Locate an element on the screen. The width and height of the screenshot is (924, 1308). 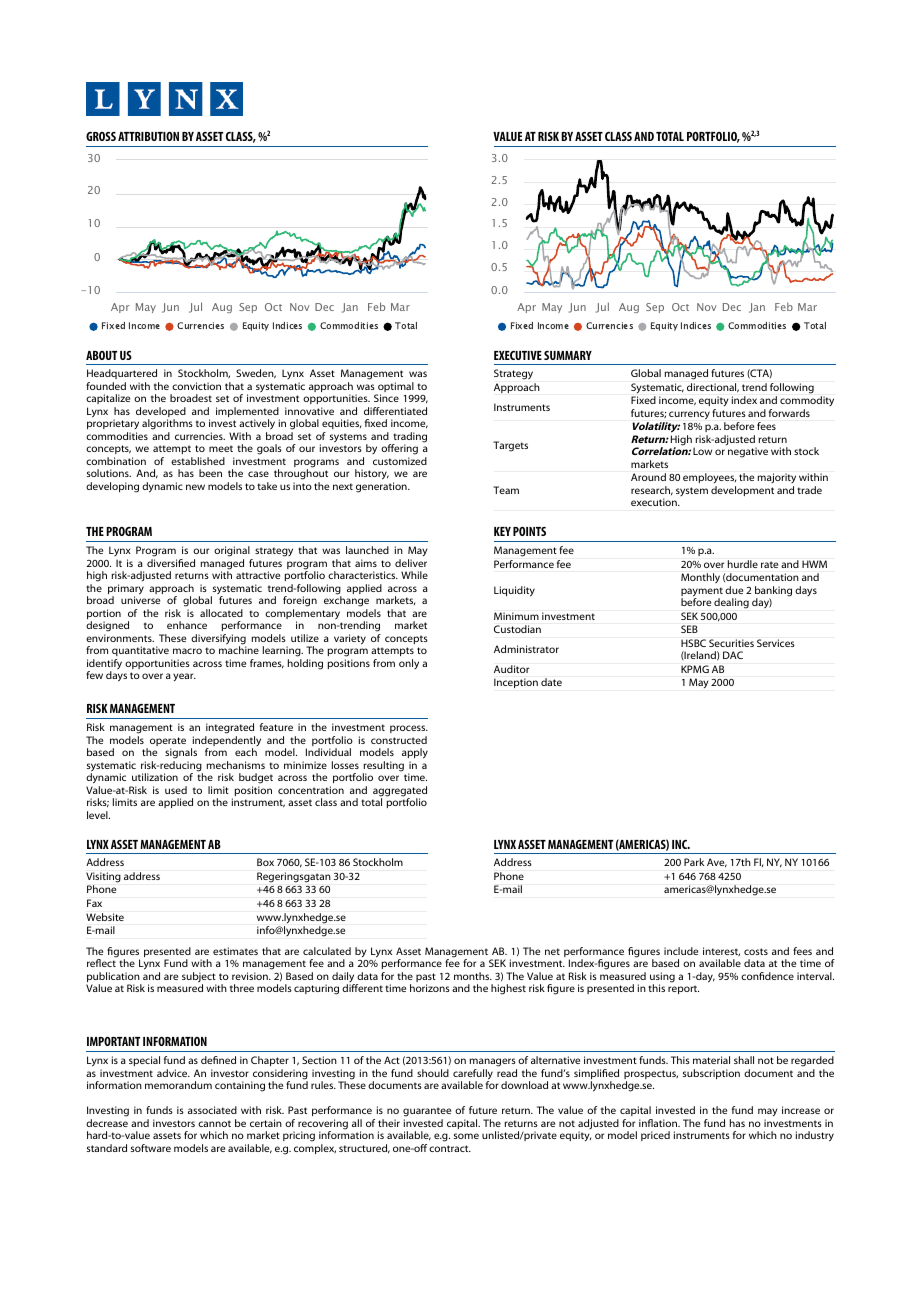
some is located at coordinates (466, 1136).
